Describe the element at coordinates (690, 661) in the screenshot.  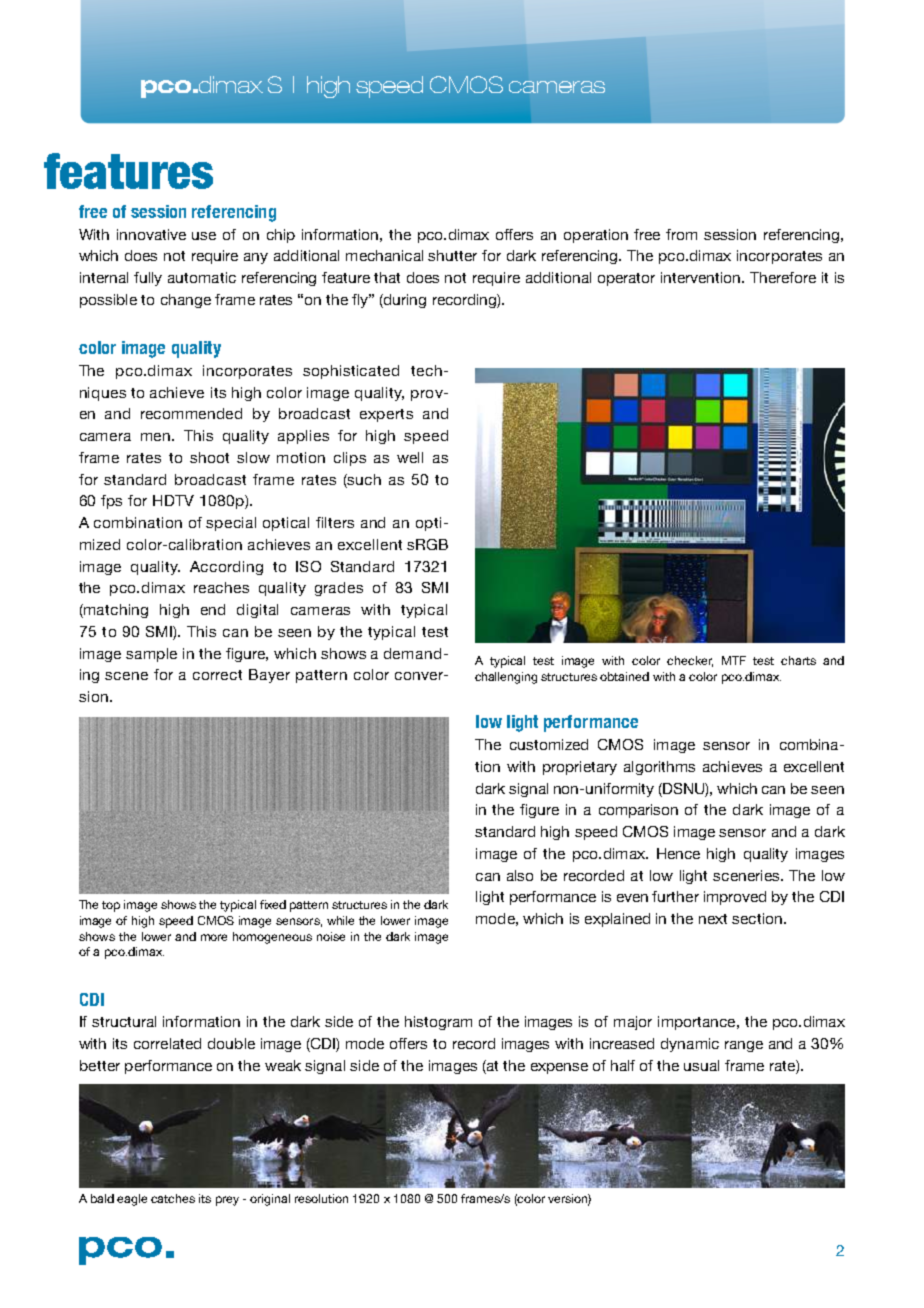
I see `checker` at that location.
